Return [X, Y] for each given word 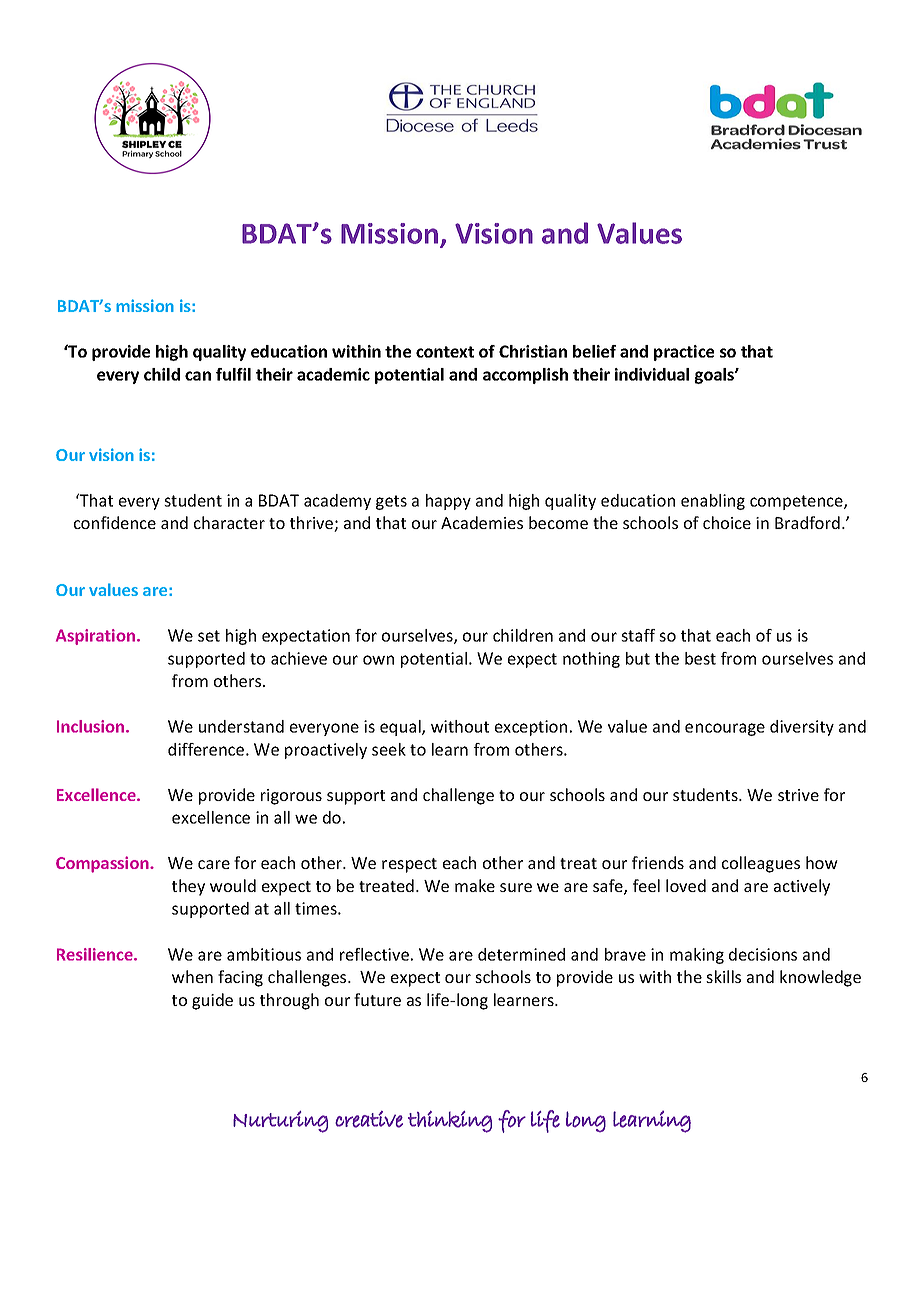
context [445, 352]
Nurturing [280, 1122]
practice [684, 353]
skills [723, 976]
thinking [450, 1122]
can [198, 376]
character [229, 522]
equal [401, 728]
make [475, 885]
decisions [763, 954]
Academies [482, 522]
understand [241, 726]
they [188, 887]
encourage [725, 729]
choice [727, 522]
